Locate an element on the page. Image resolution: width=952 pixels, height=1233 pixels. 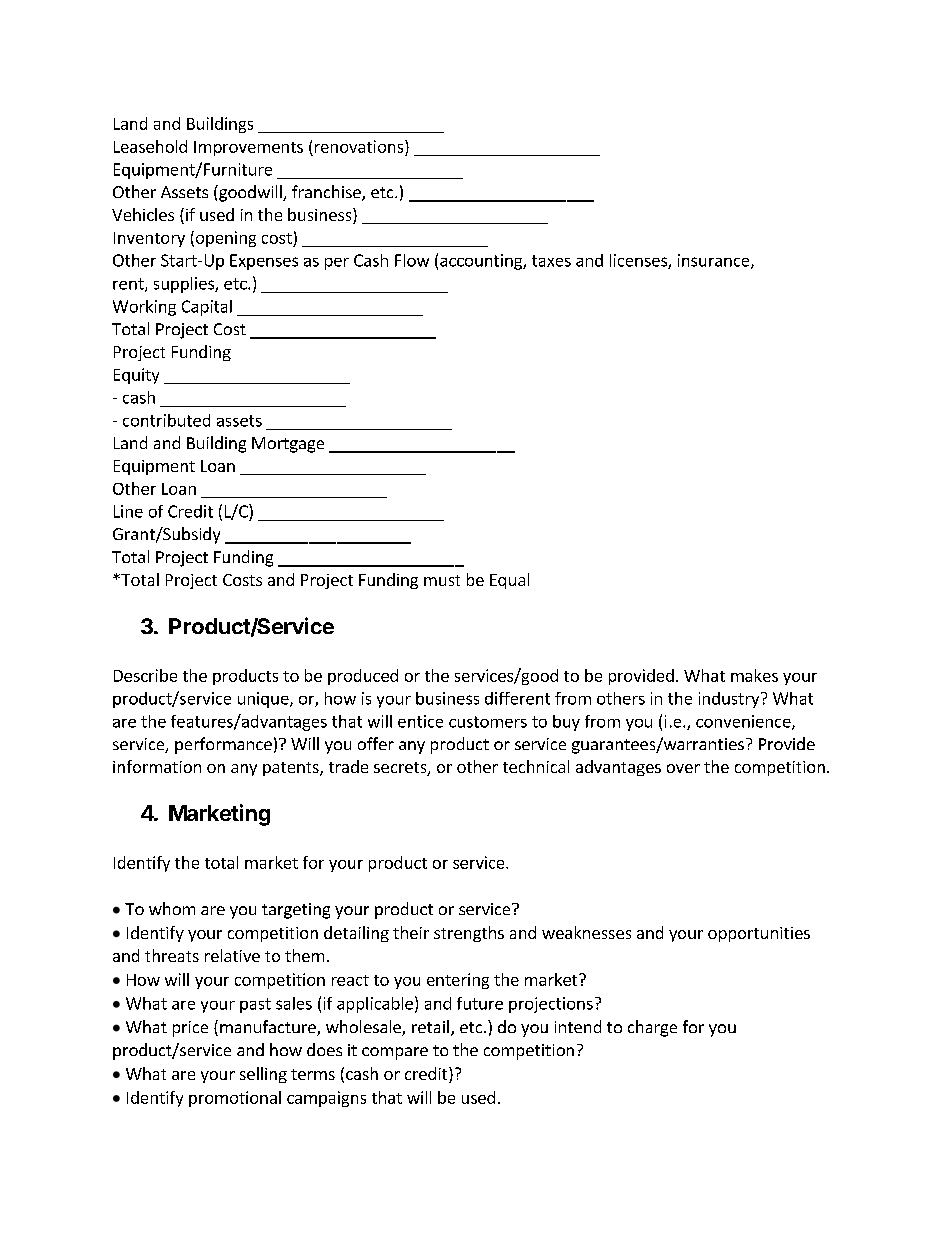
Improvements is located at coordinates (248, 148).
